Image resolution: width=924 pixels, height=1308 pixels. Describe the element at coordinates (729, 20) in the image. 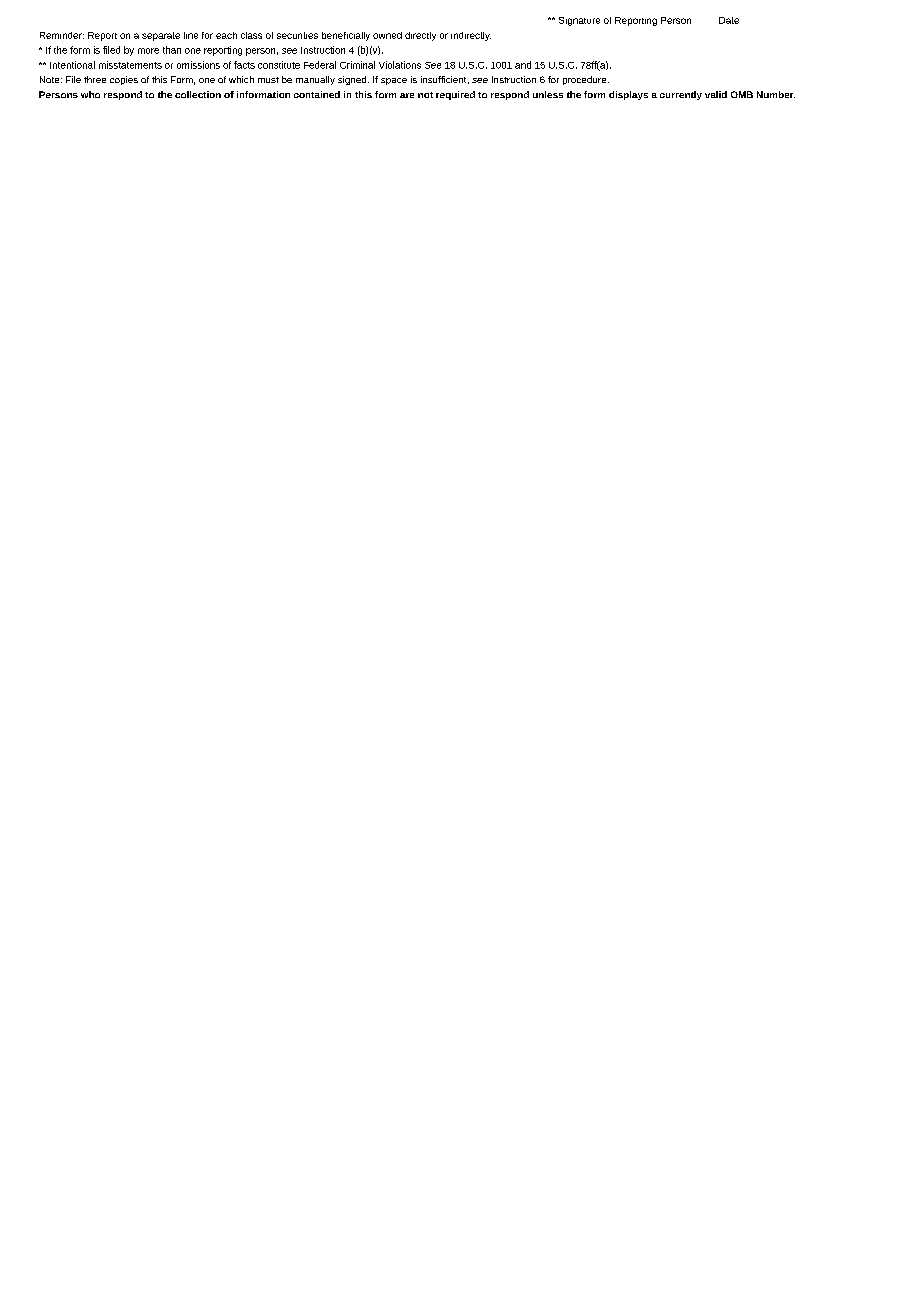

I see `Date` at that location.
